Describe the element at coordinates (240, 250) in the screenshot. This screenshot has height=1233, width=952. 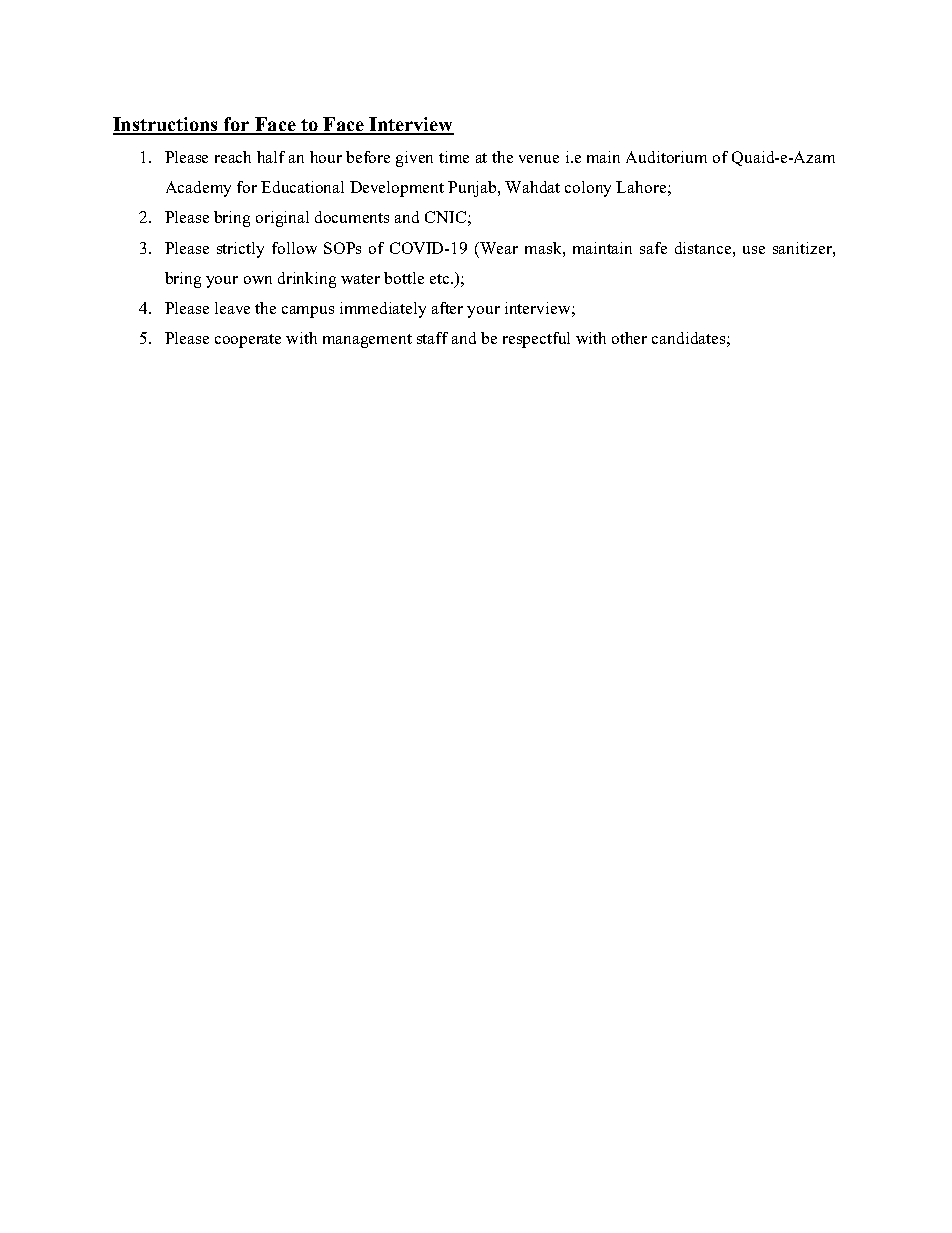
I see `strictly` at that location.
